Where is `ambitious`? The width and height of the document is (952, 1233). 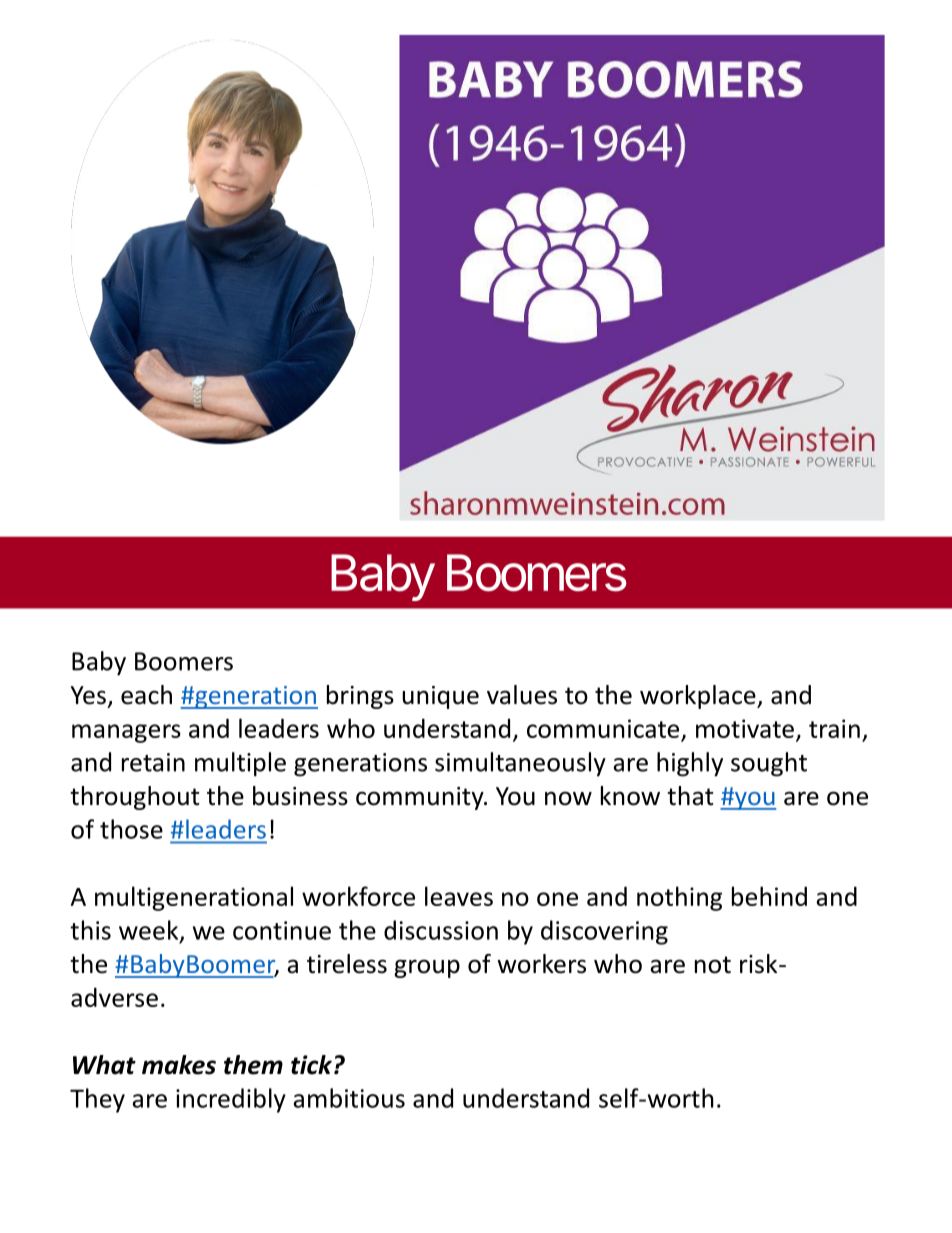 ambitious is located at coordinates (349, 1098).
